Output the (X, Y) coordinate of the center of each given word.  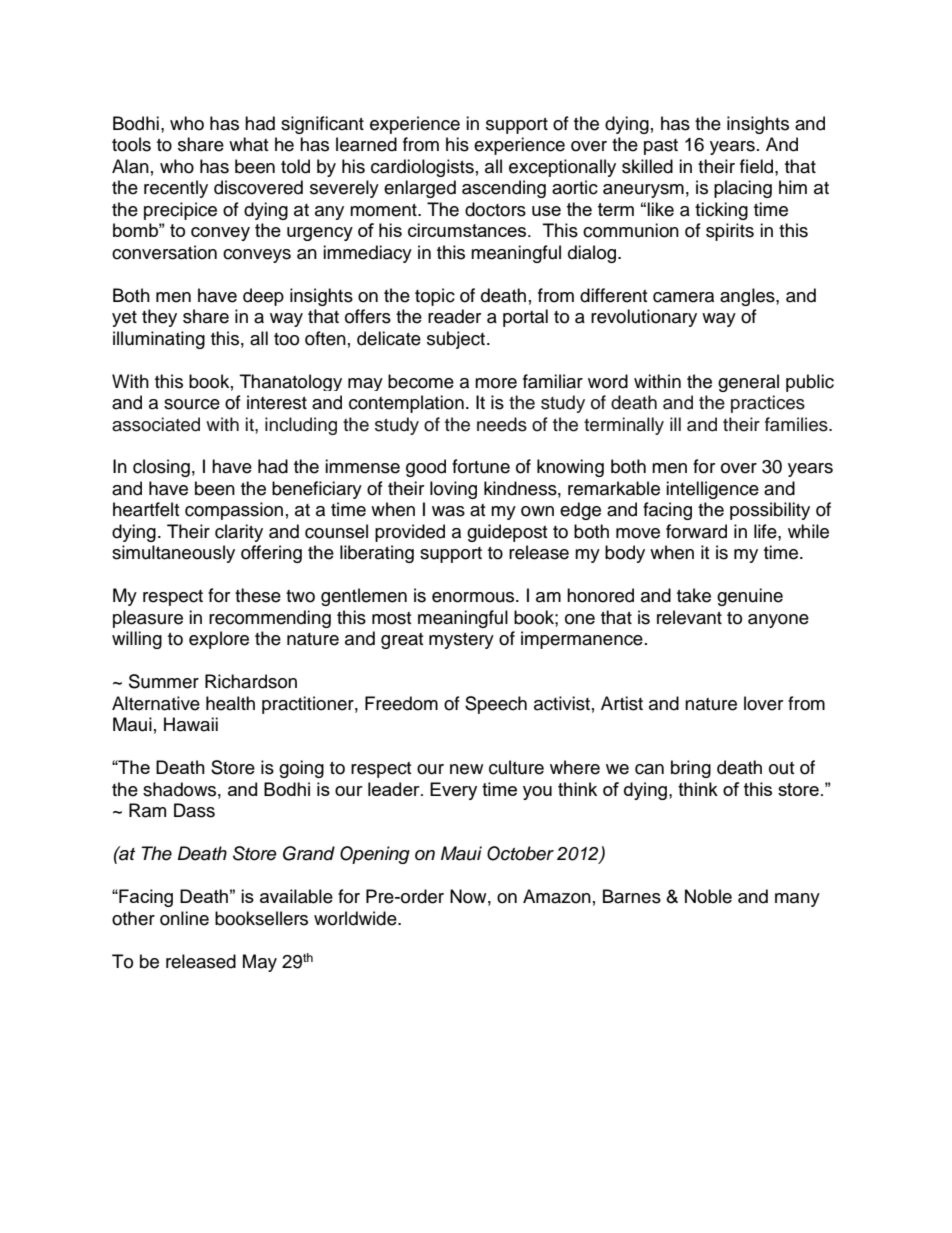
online (184, 918)
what (248, 144)
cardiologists (422, 168)
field (758, 166)
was (448, 511)
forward (696, 531)
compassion (234, 511)
